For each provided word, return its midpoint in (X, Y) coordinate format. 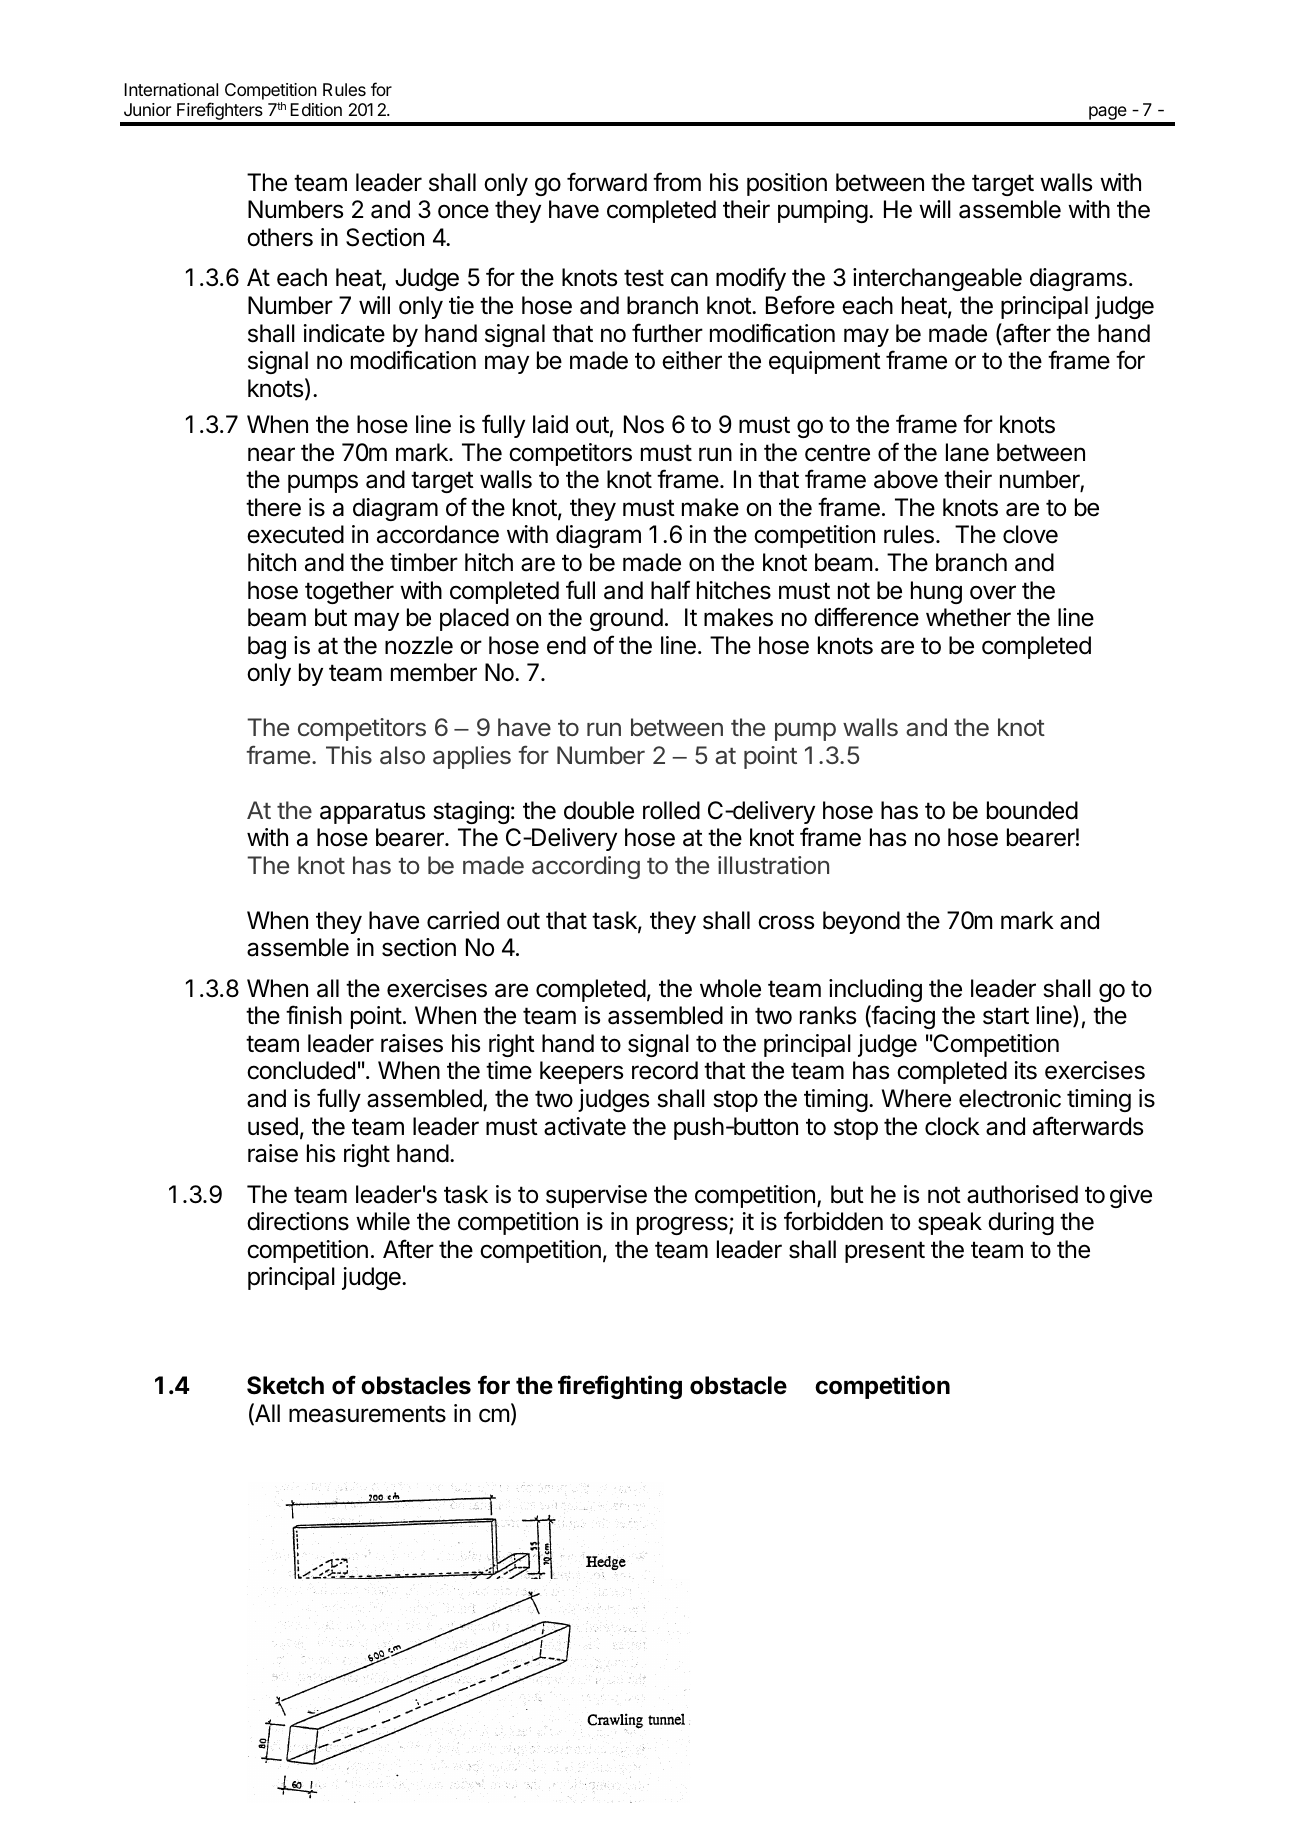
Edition (316, 109)
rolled (671, 810)
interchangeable (937, 279)
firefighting (620, 1387)
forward (607, 182)
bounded (1032, 810)
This (349, 755)
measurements (367, 1414)
